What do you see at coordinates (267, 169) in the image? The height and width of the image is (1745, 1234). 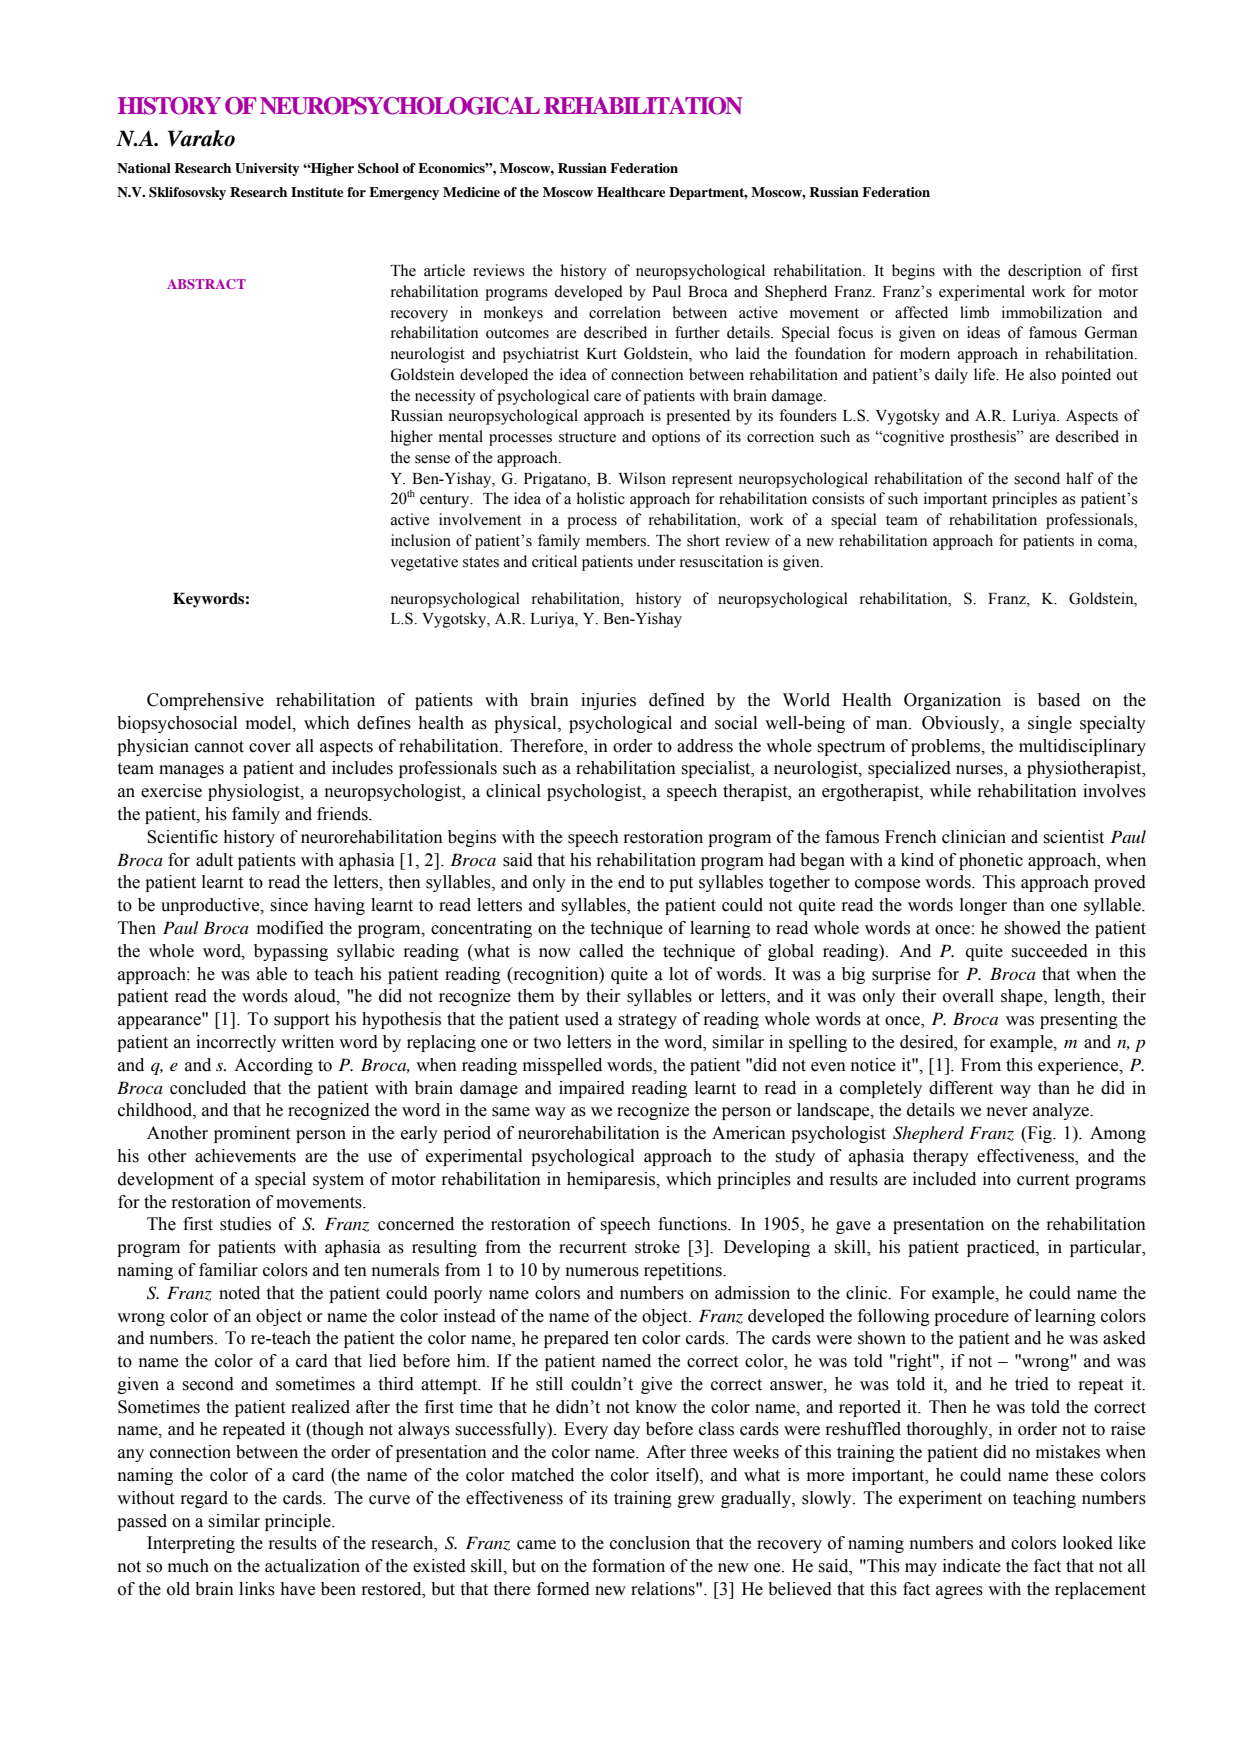 I see `University` at bounding box center [267, 169].
